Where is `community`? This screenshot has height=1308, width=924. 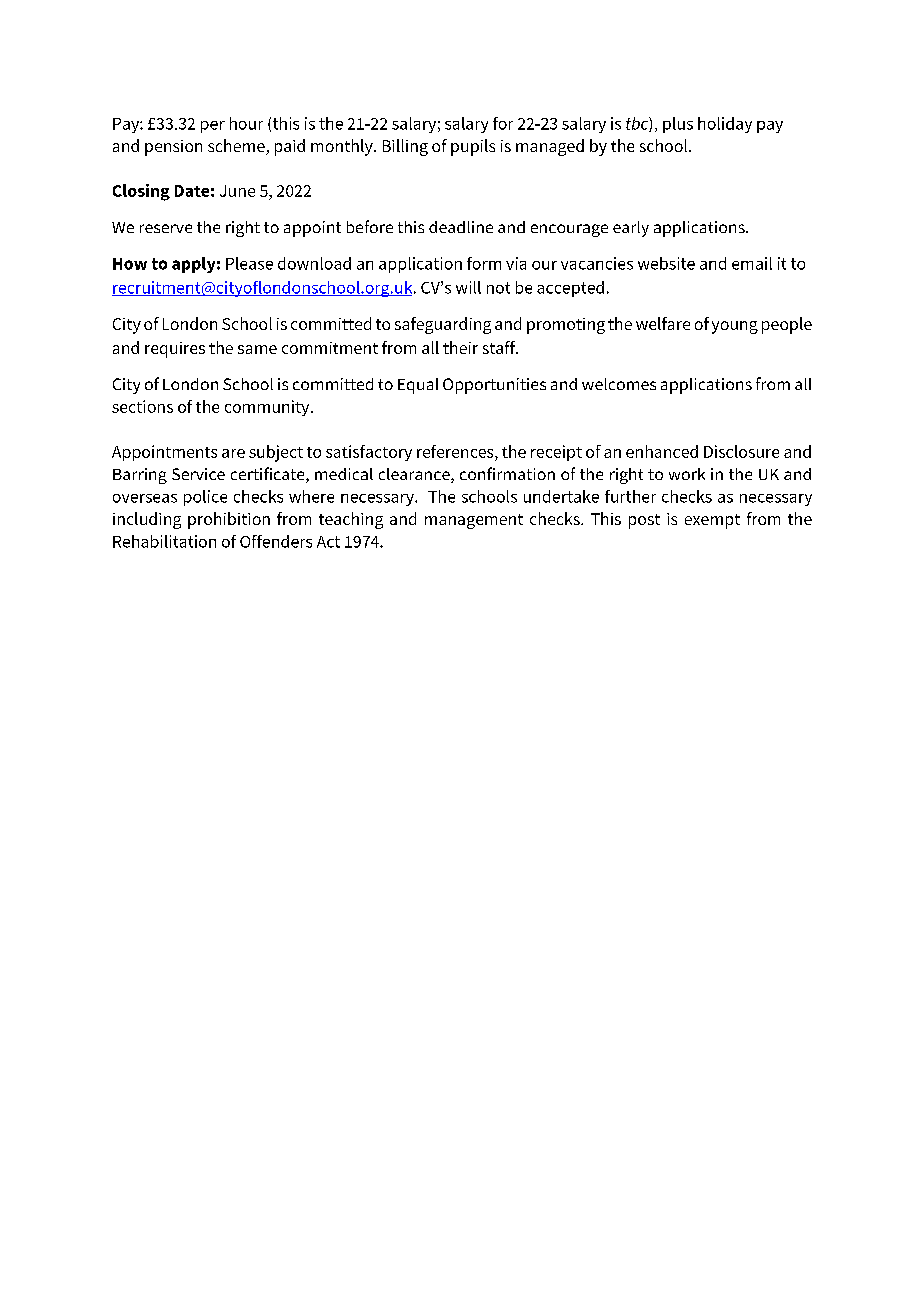 community is located at coordinates (268, 408).
